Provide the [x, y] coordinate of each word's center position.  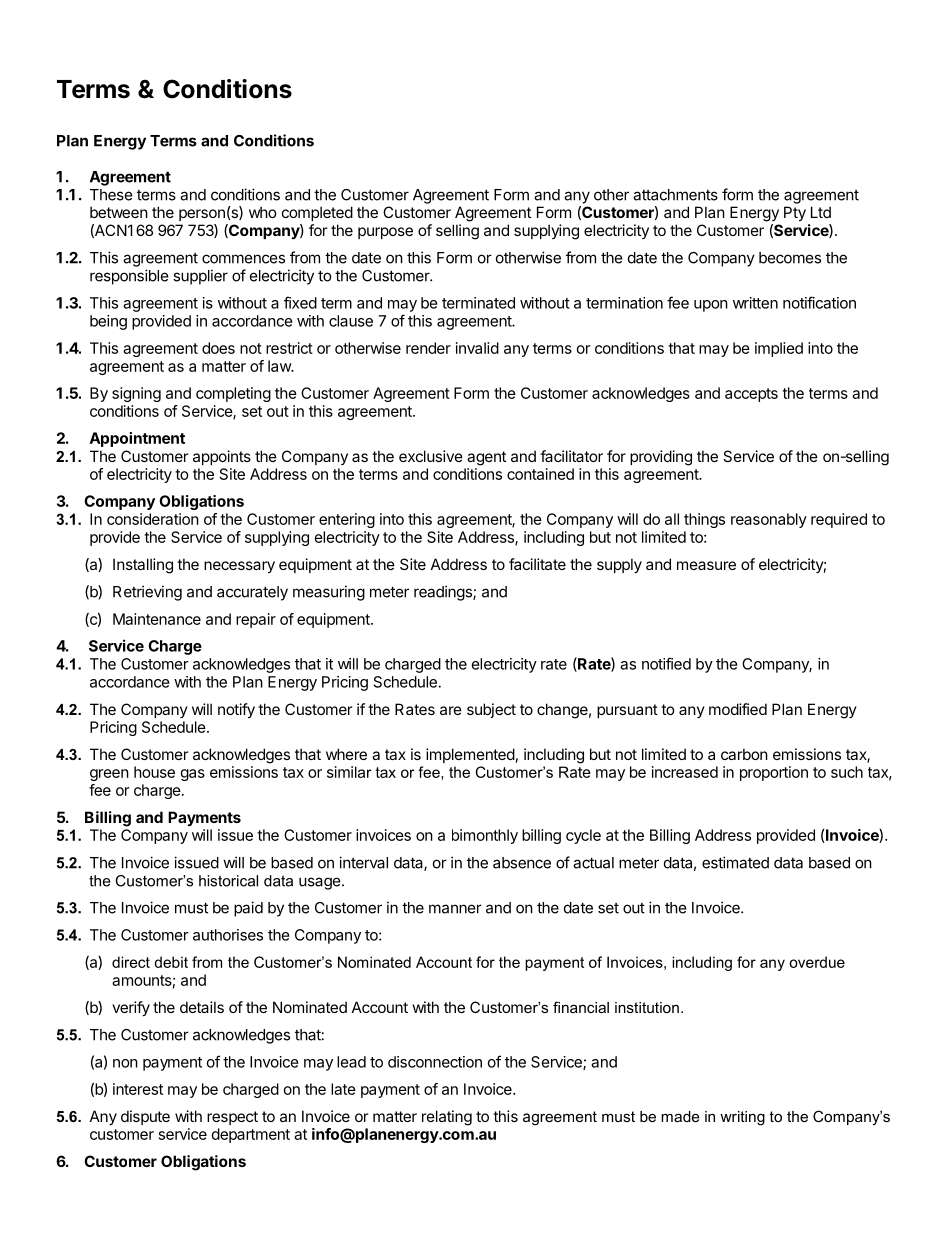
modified [738, 709]
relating [447, 1118]
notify [236, 710]
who [263, 212]
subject [491, 710]
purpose [385, 233]
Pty [795, 213]
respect [232, 1118]
